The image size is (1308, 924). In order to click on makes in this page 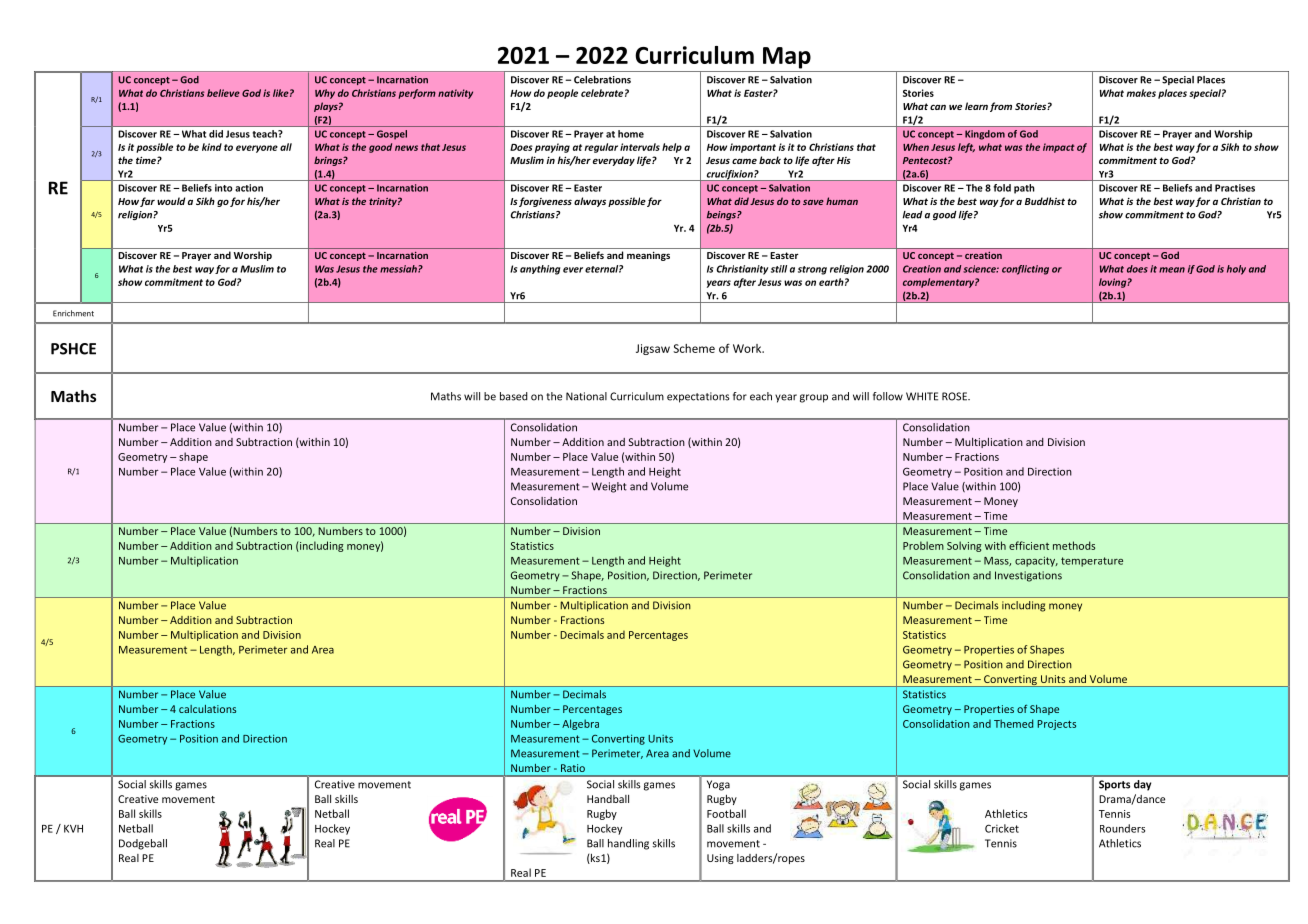, I will do `click(1141, 93)`.
